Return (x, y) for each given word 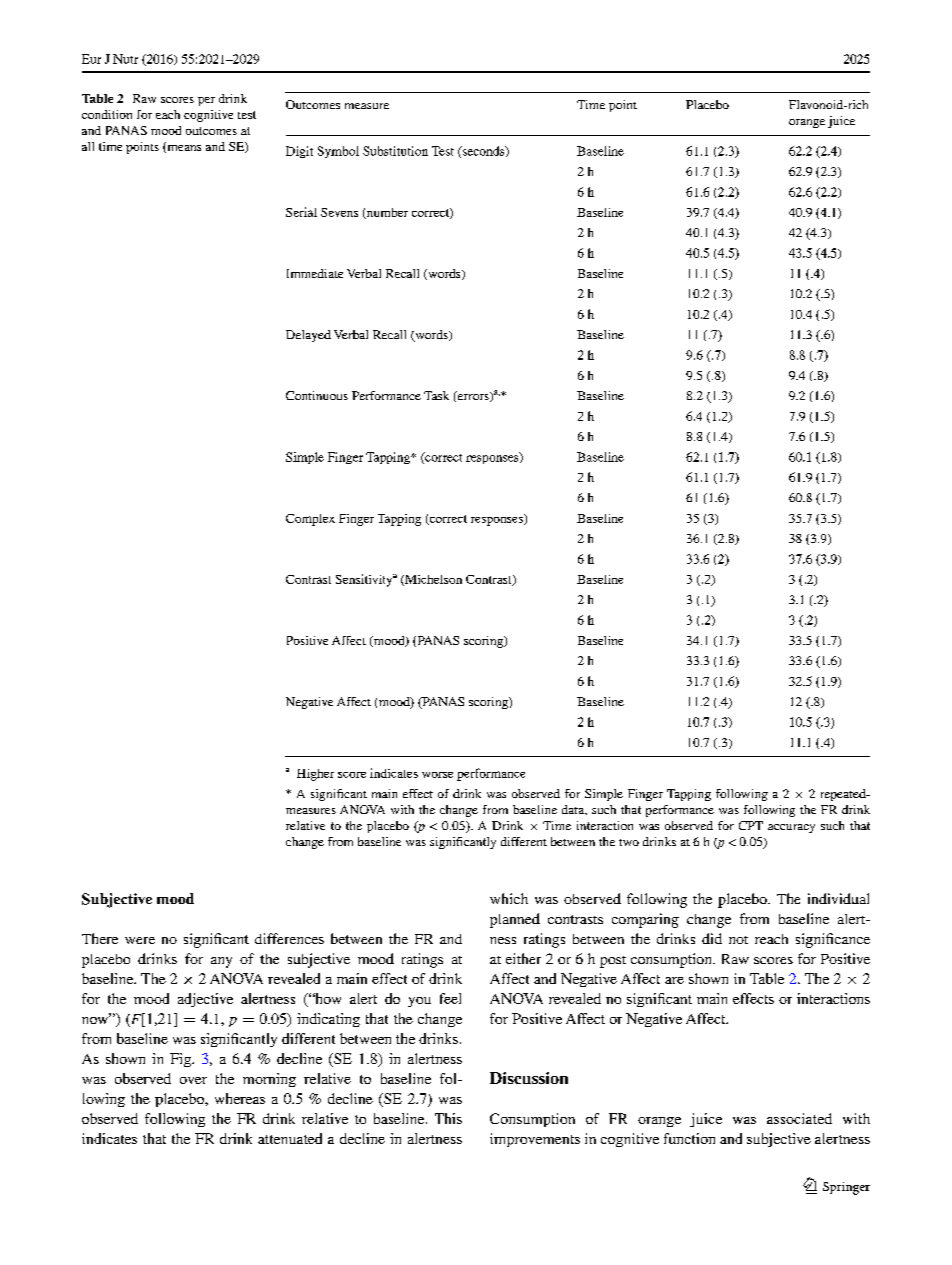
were (140, 940)
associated (799, 1118)
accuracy (791, 828)
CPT (751, 825)
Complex (310, 520)
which (509, 898)
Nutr (125, 59)
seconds (483, 152)
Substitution (395, 151)
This (448, 1118)
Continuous (317, 395)
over (193, 1080)
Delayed (308, 336)
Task (436, 395)
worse (437, 775)
